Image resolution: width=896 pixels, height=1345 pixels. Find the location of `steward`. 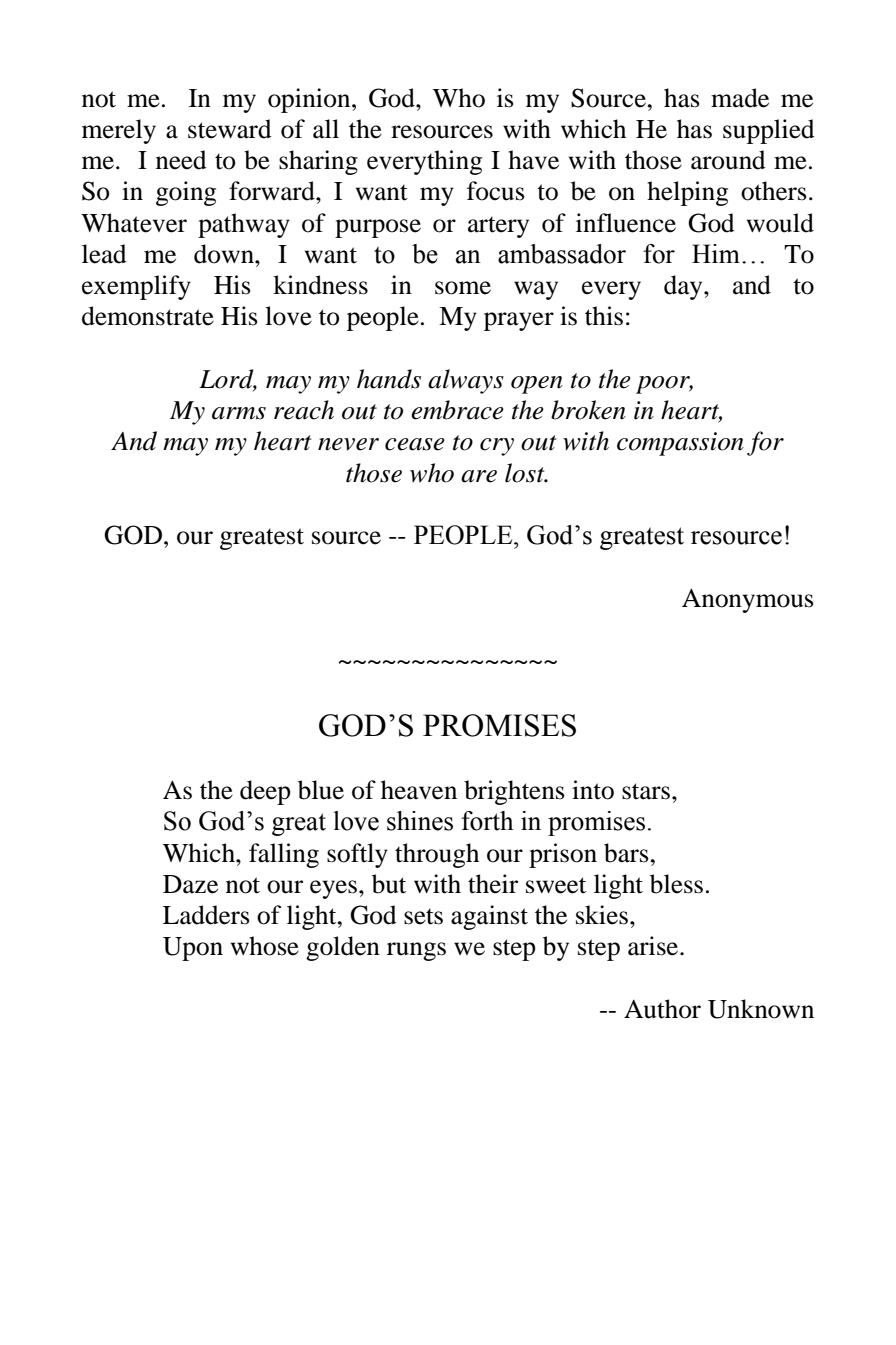

steward is located at coordinates (230, 129).
